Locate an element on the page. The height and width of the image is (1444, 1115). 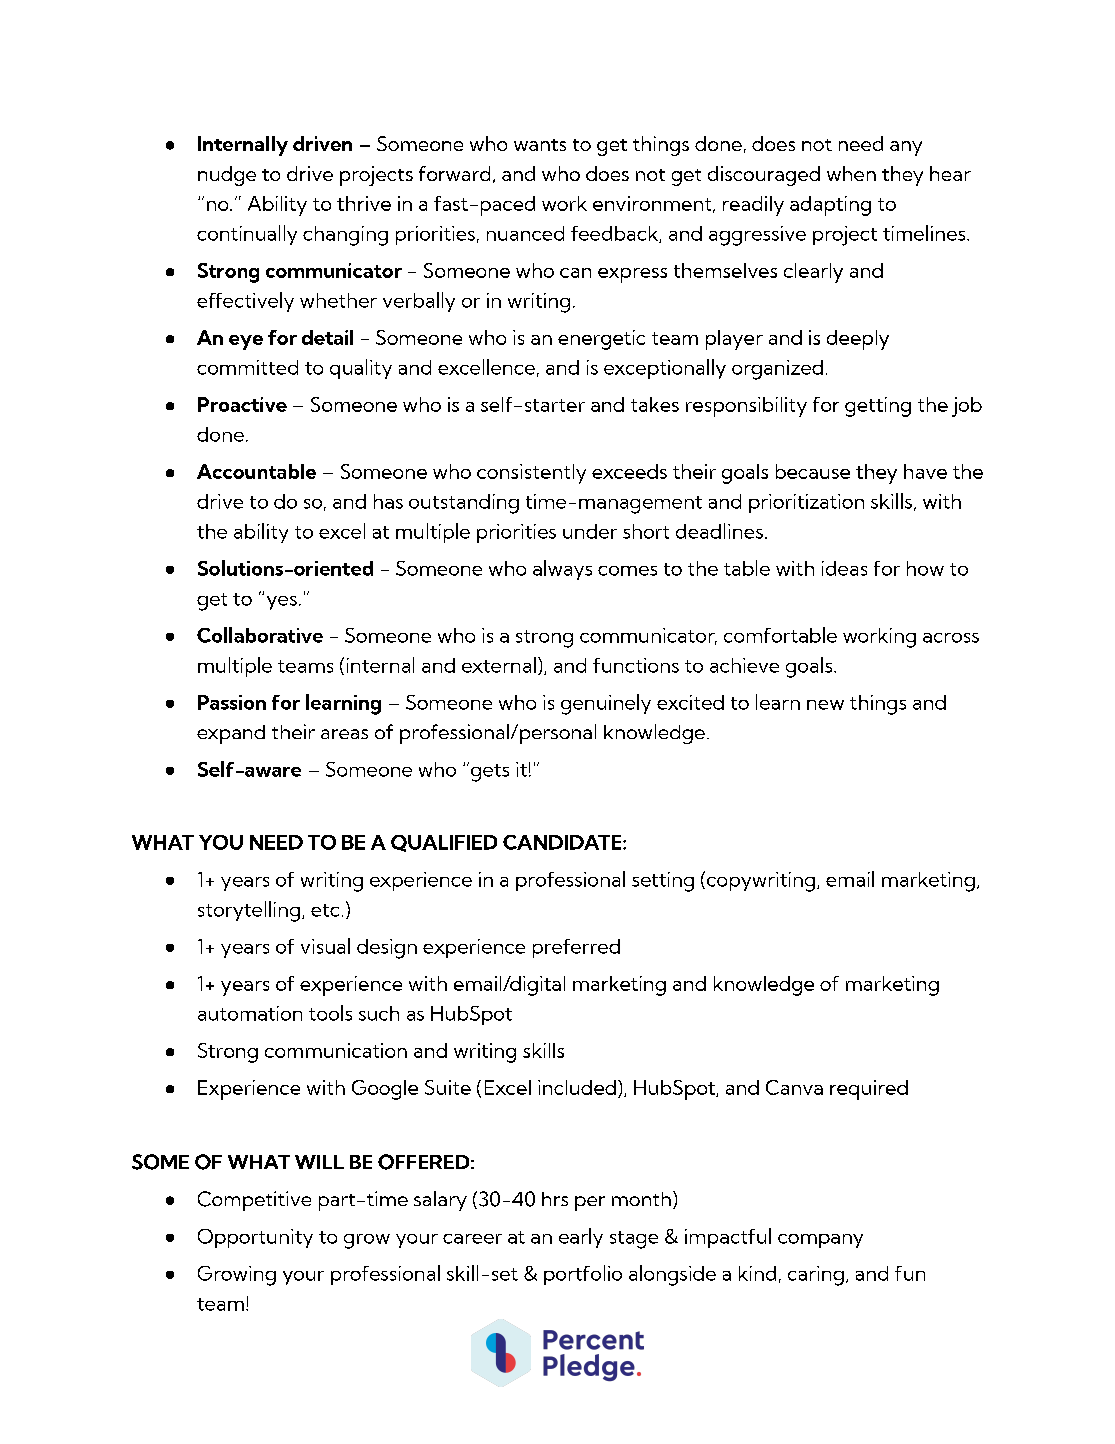
new is located at coordinates (825, 705).
